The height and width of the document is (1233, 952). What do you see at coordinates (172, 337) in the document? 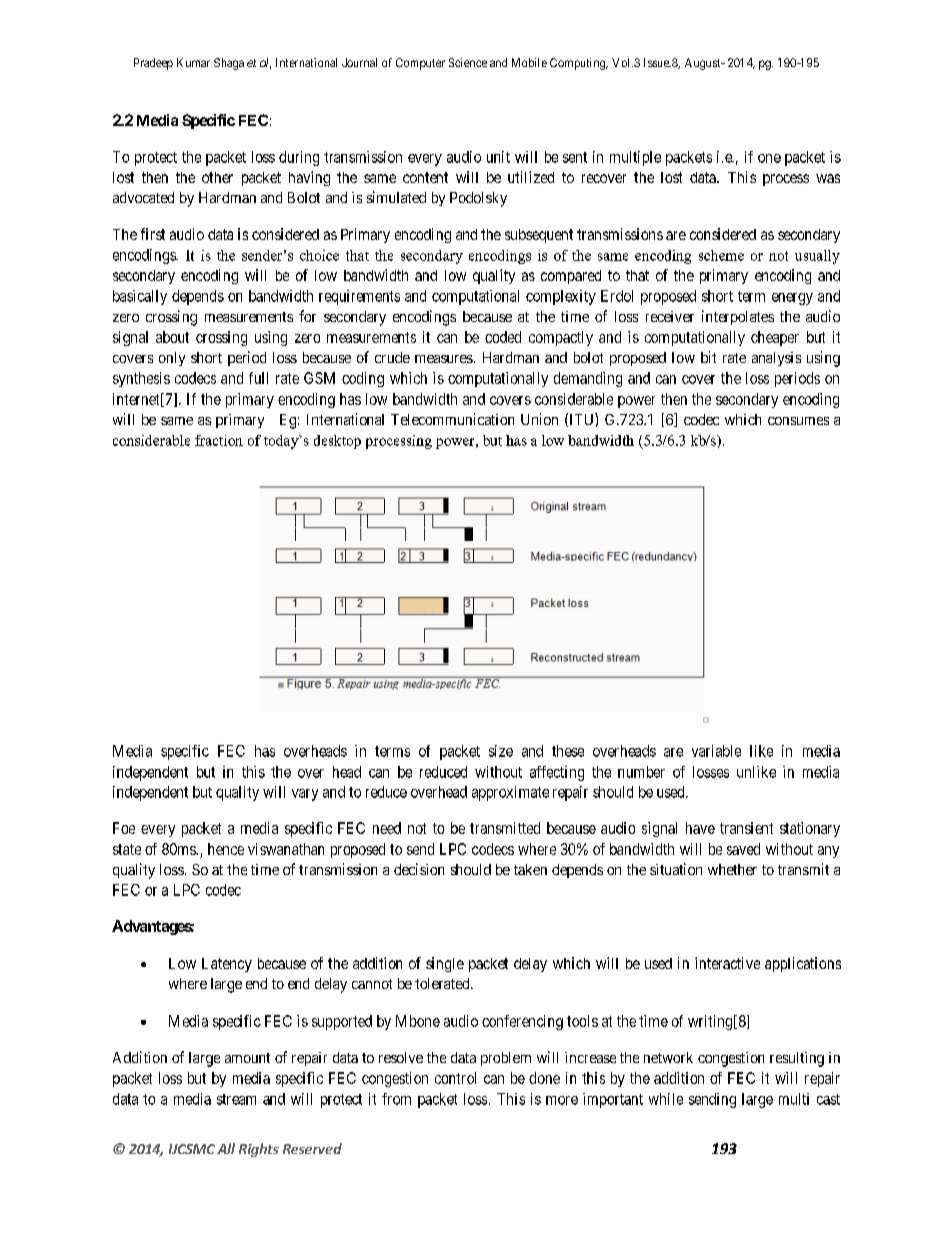
I see `about` at bounding box center [172, 337].
